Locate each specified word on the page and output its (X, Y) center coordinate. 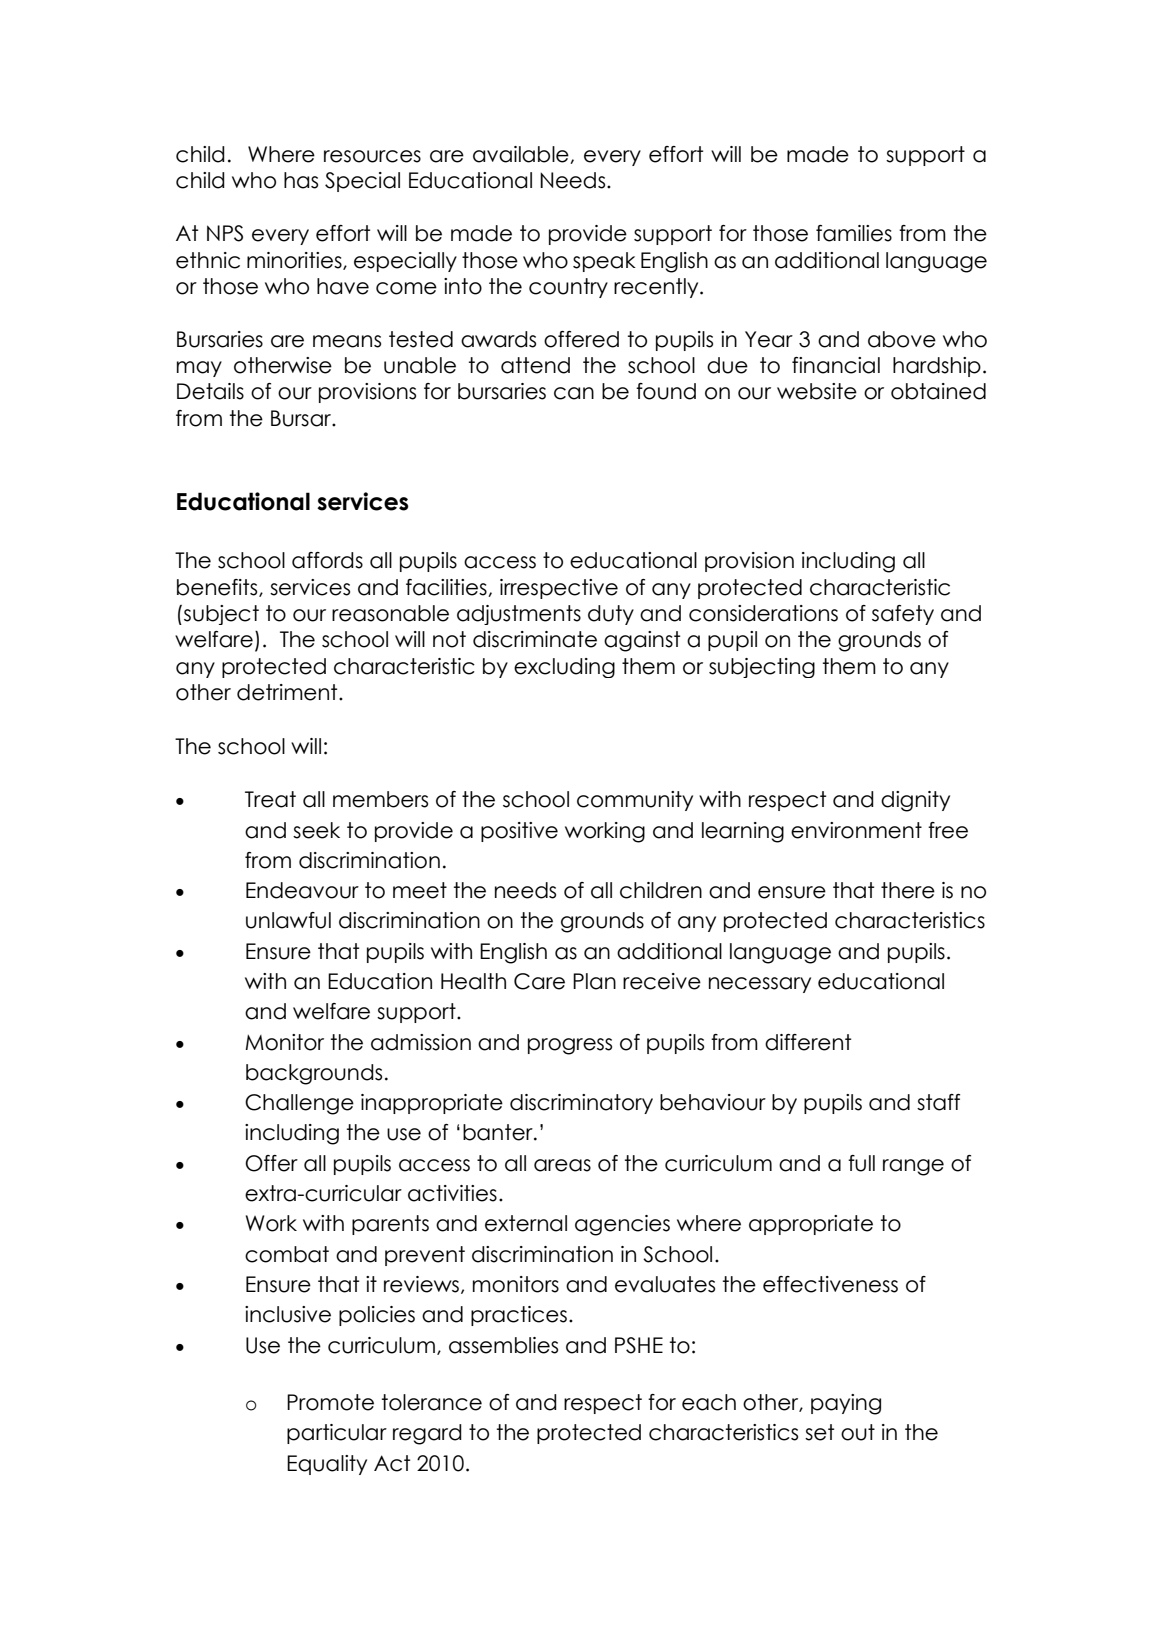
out (858, 1432)
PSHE (639, 1345)
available (522, 155)
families (854, 233)
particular (337, 1434)
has (301, 180)
